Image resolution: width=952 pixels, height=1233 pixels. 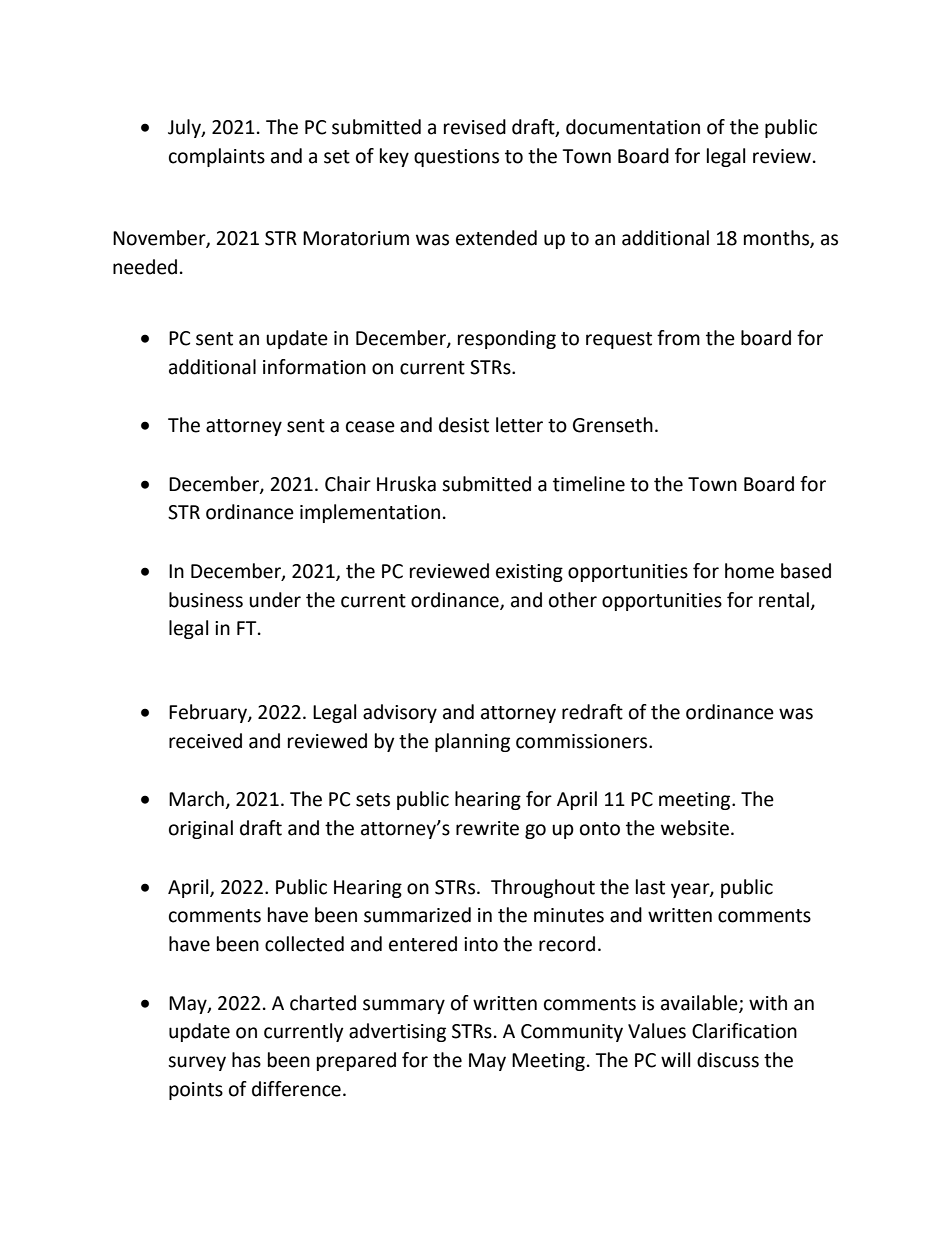 I want to click on has, so click(x=246, y=1060).
